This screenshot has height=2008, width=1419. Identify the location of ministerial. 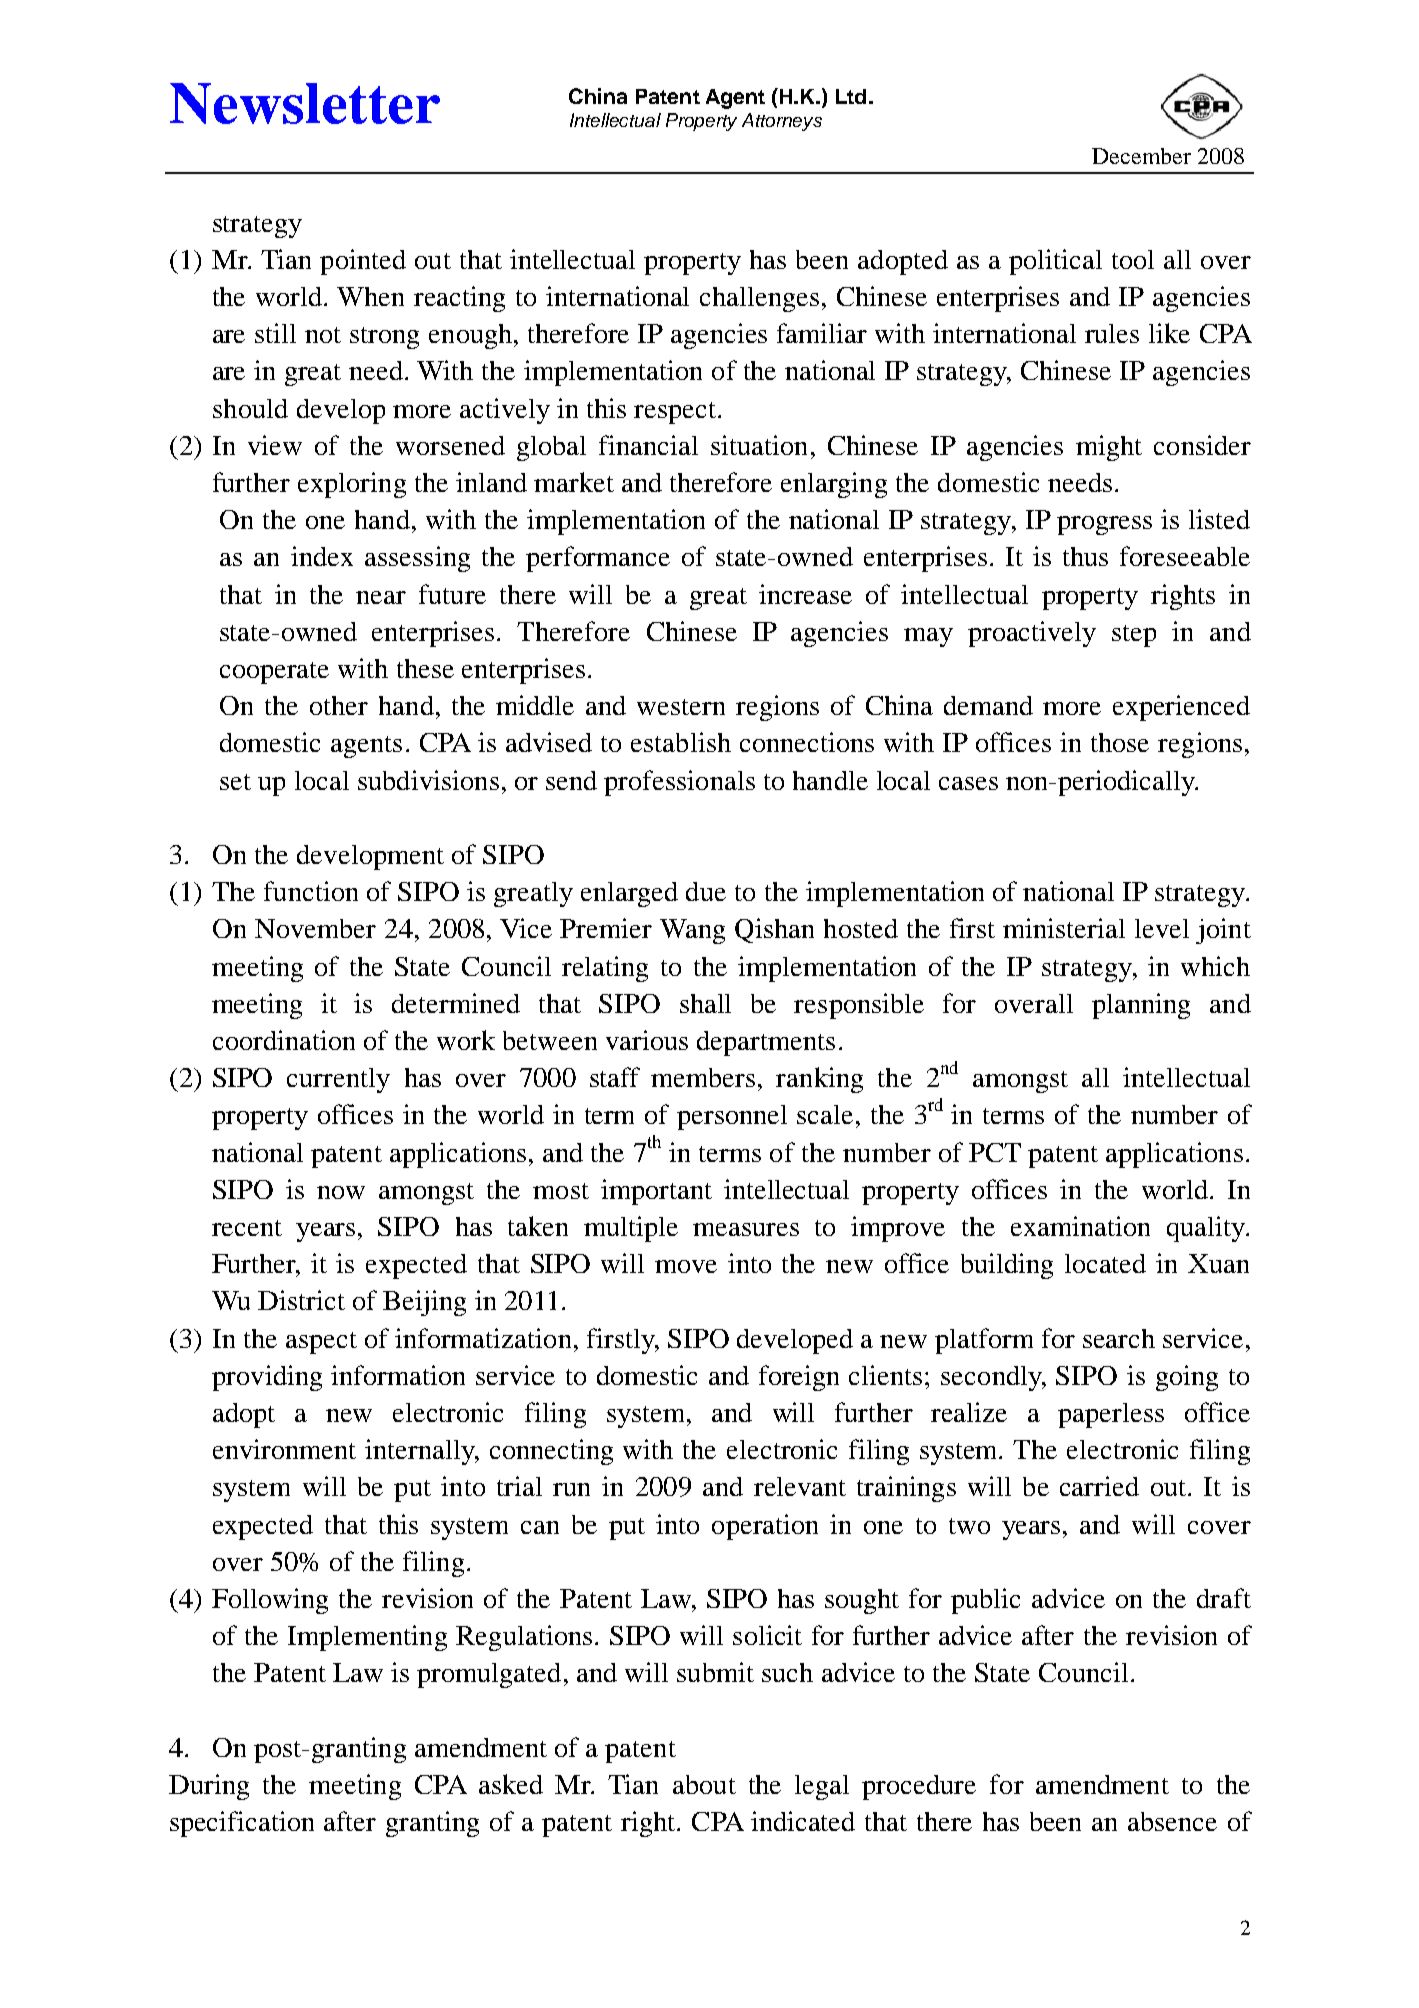
(1064, 928).
